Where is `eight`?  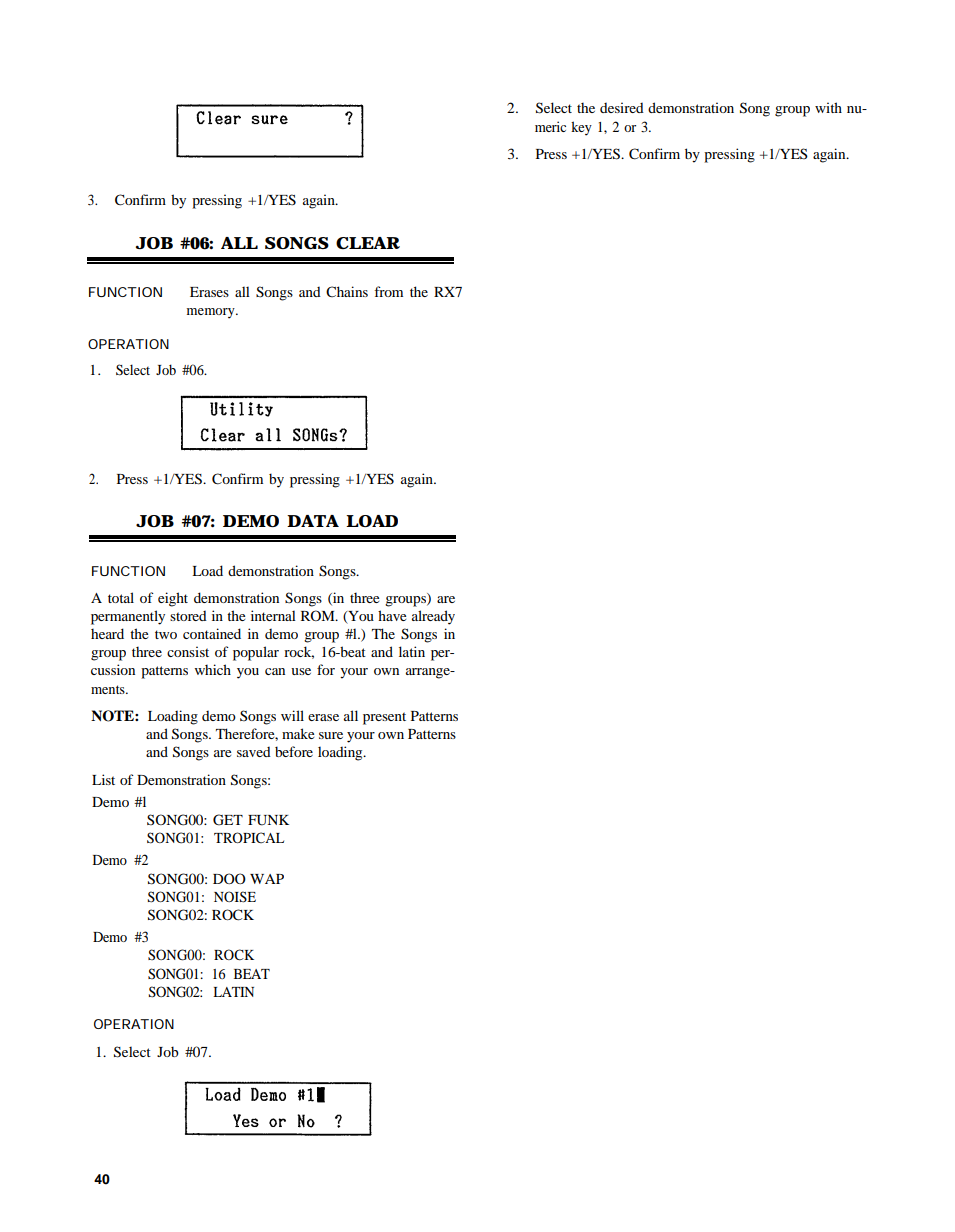 eight is located at coordinates (173, 599).
